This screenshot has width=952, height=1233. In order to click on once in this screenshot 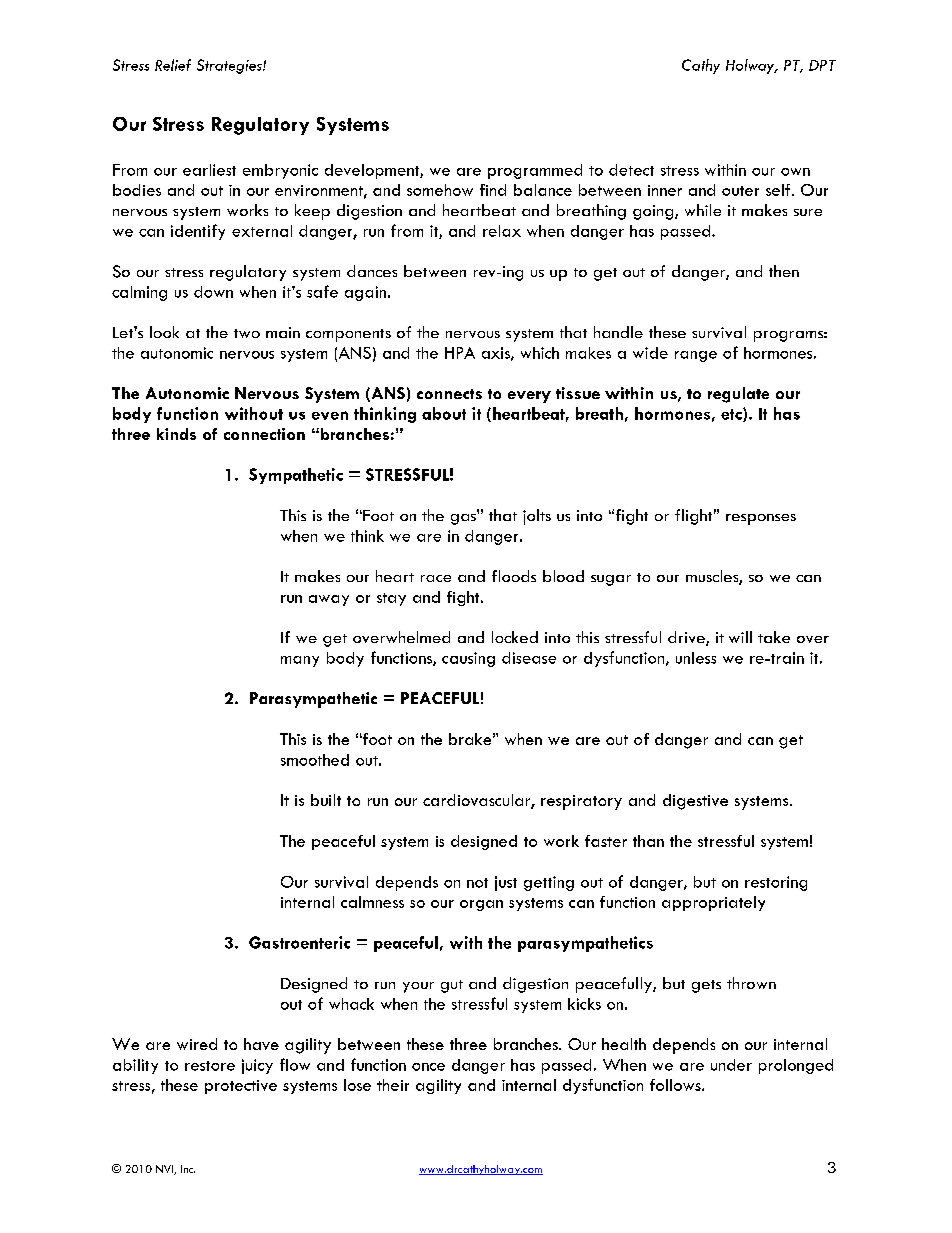, I will do `click(428, 1067)`.
